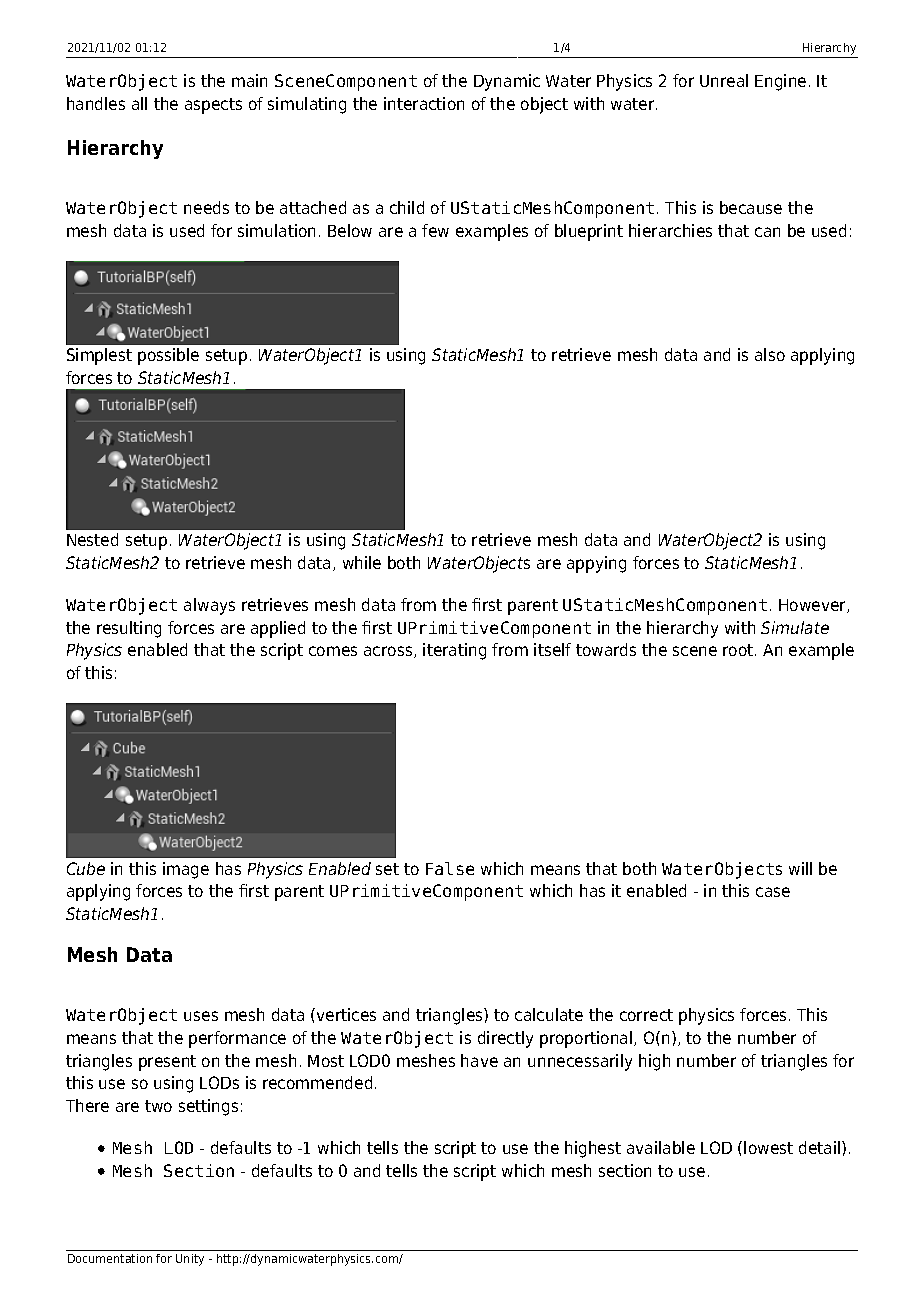 The height and width of the screenshot is (1308, 924). I want to click on Unreal, so click(724, 80).
